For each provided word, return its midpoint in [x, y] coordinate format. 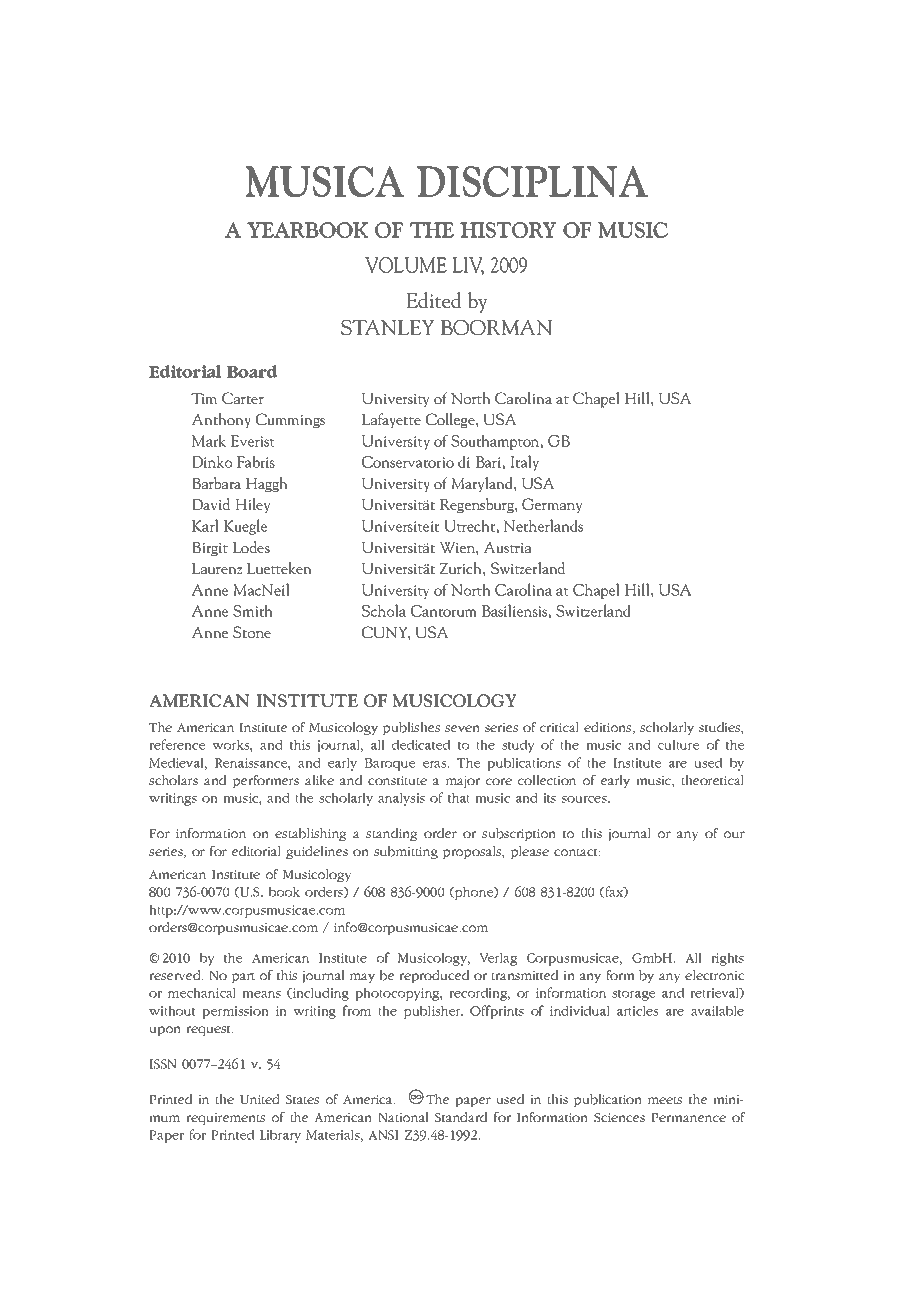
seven [462, 728]
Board [252, 371]
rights [727, 959]
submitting [406, 852]
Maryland [483, 485]
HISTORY [508, 230]
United [260, 1099]
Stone [252, 632]
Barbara [216, 483]
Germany [552, 506]
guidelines [317, 852]
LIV [468, 266]
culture [678, 744]
